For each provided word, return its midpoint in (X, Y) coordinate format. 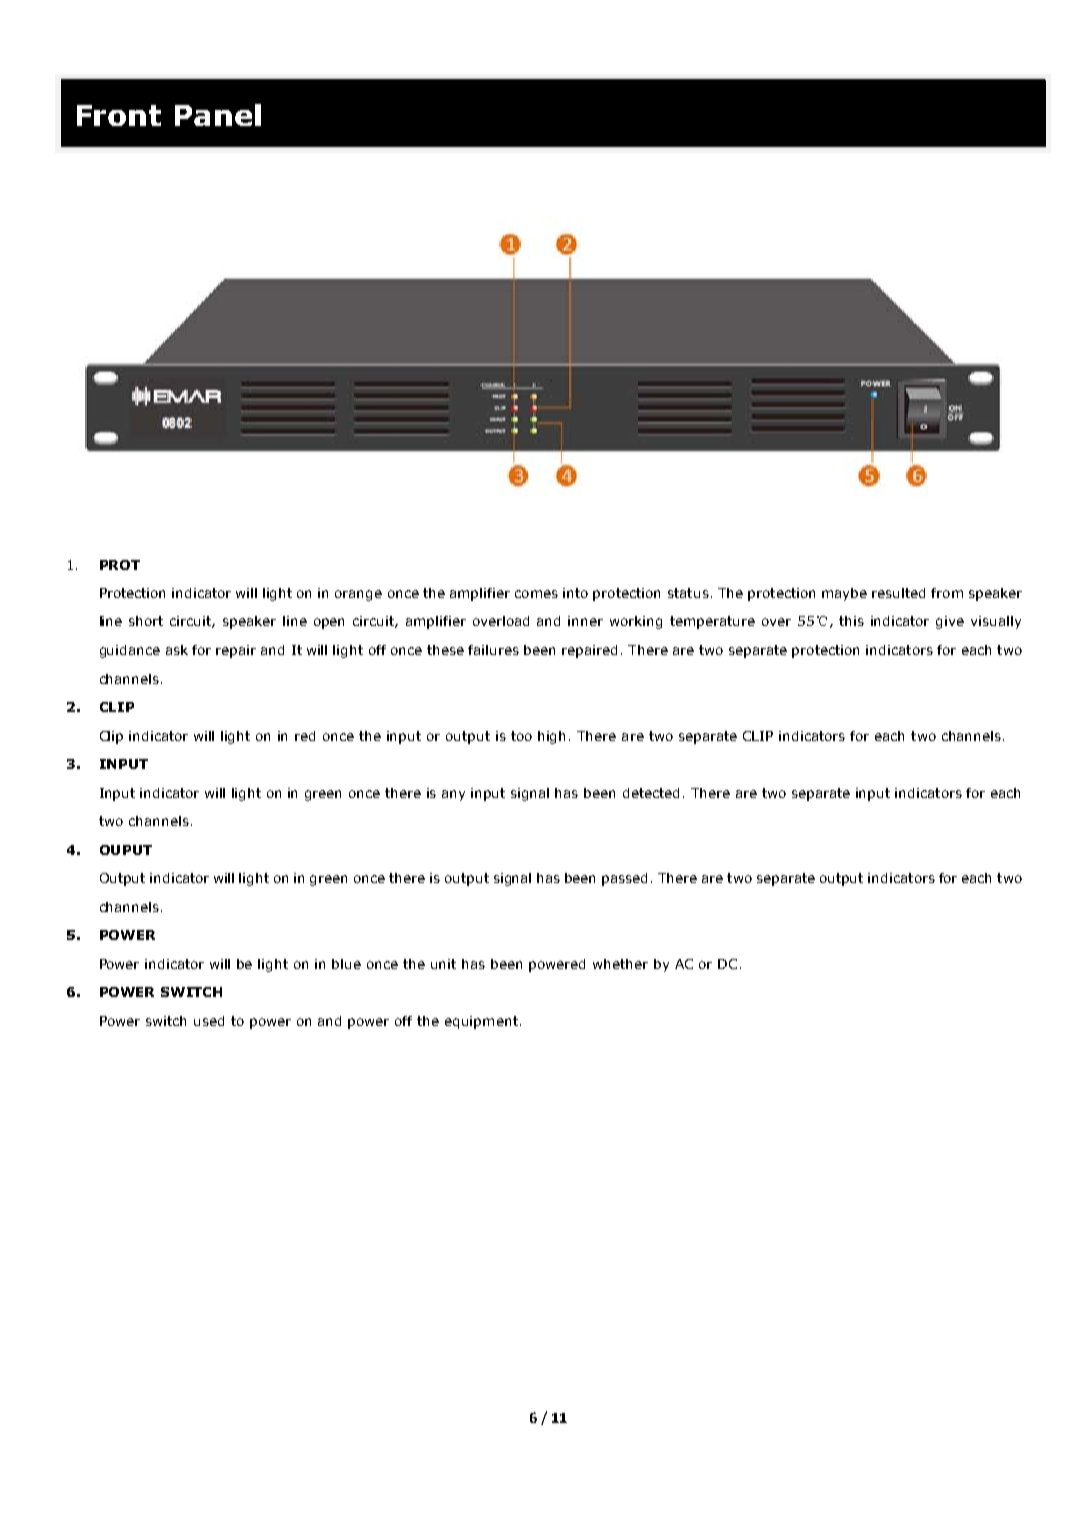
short (146, 621)
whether (620, 964)
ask (177, 650)
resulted (898, 593)
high (551, 737)
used (209, 1021)
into (575, 593)
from (947, 593)
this (851, 621)
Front (119, 115)
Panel (218, 115)
